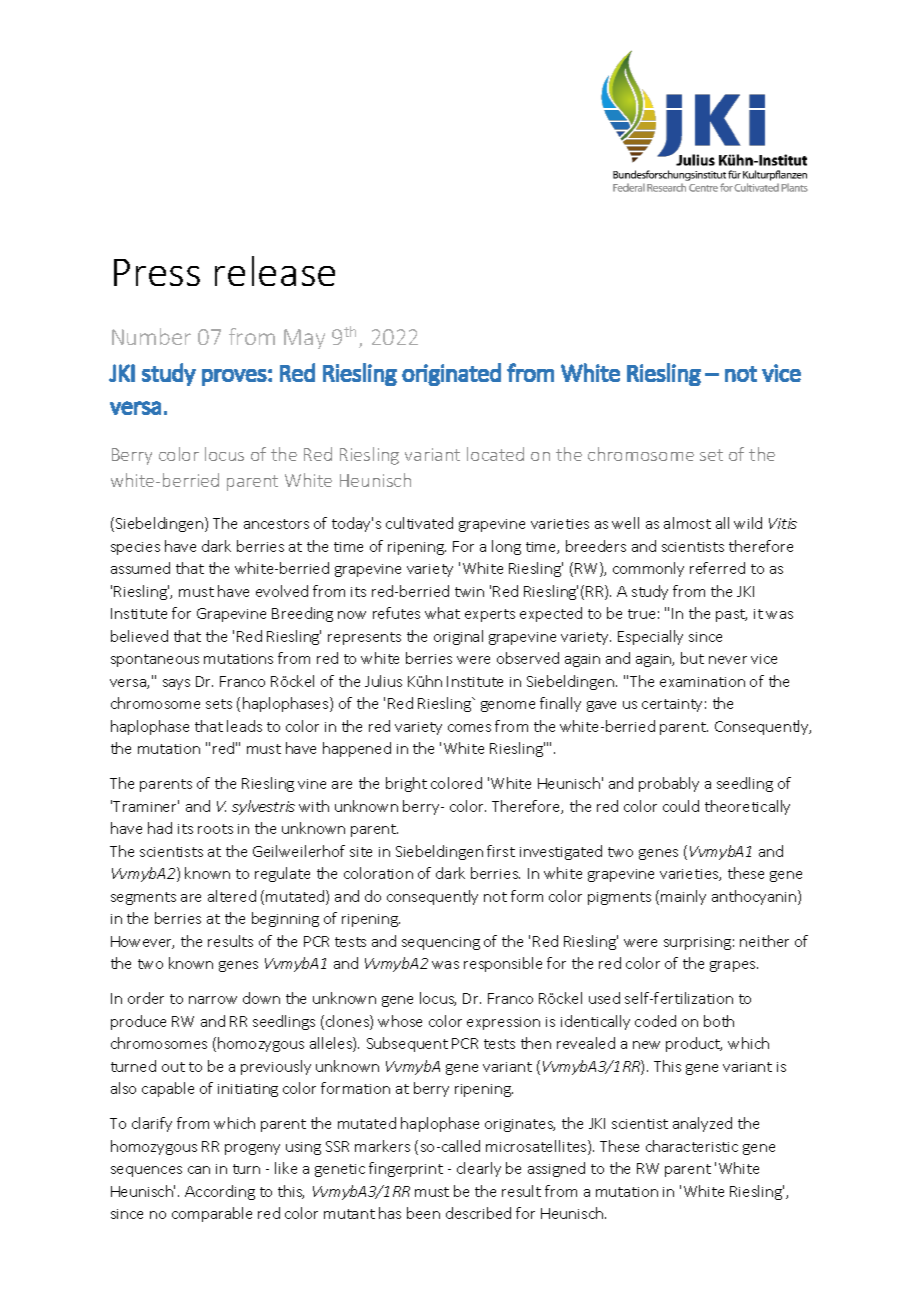 Image resolution: width=924 pixels, height=1308 pixels. Describe the element at coordinates (495, 454) in the screenshot. I see `located` at that location.
